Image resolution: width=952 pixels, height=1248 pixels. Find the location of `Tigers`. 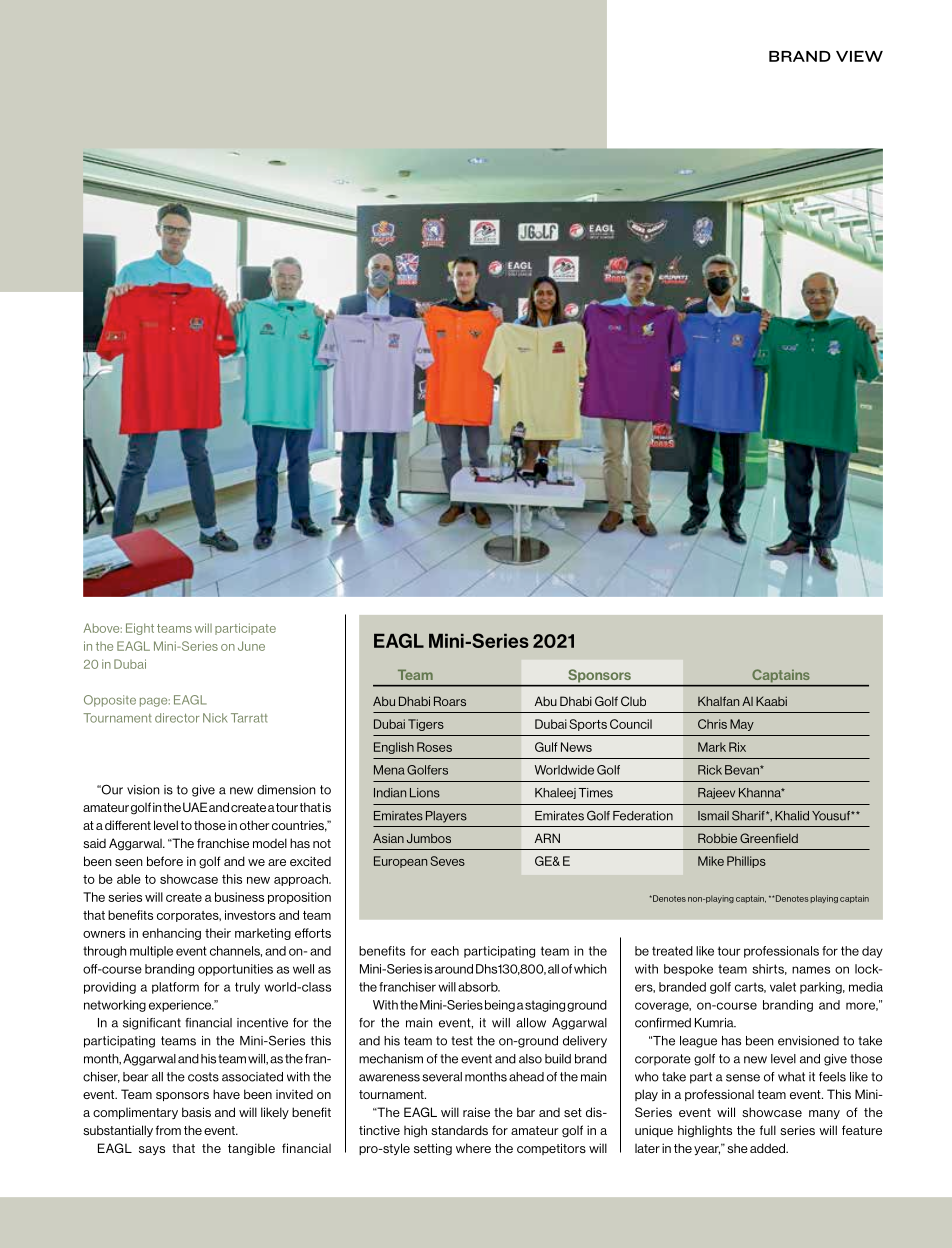

Tigers is located at coordinates (426, 725).
